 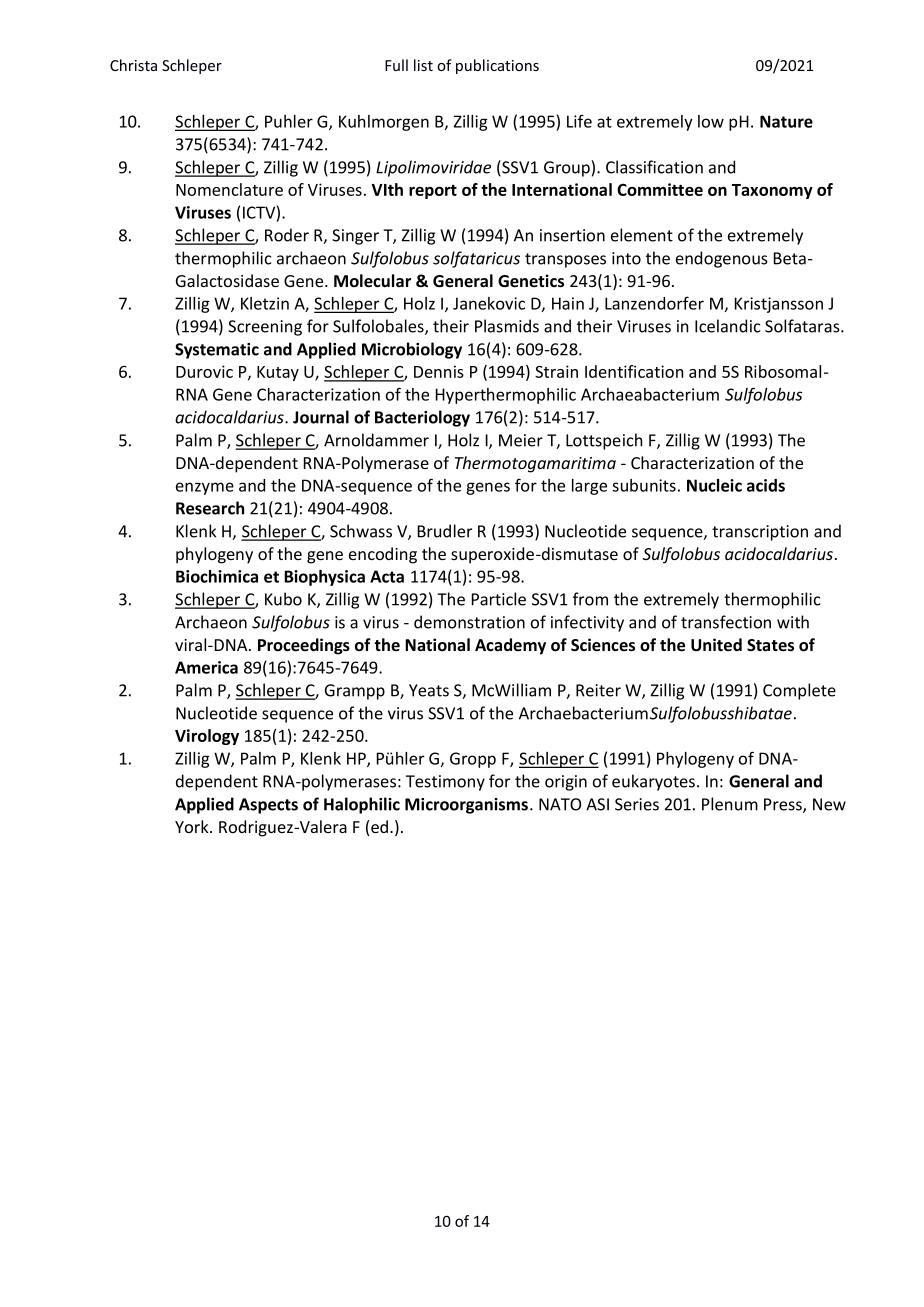 What do you see at coordinates (728, 326) in the page?
I see `Icelandic` at bounding box center [728, 326].
